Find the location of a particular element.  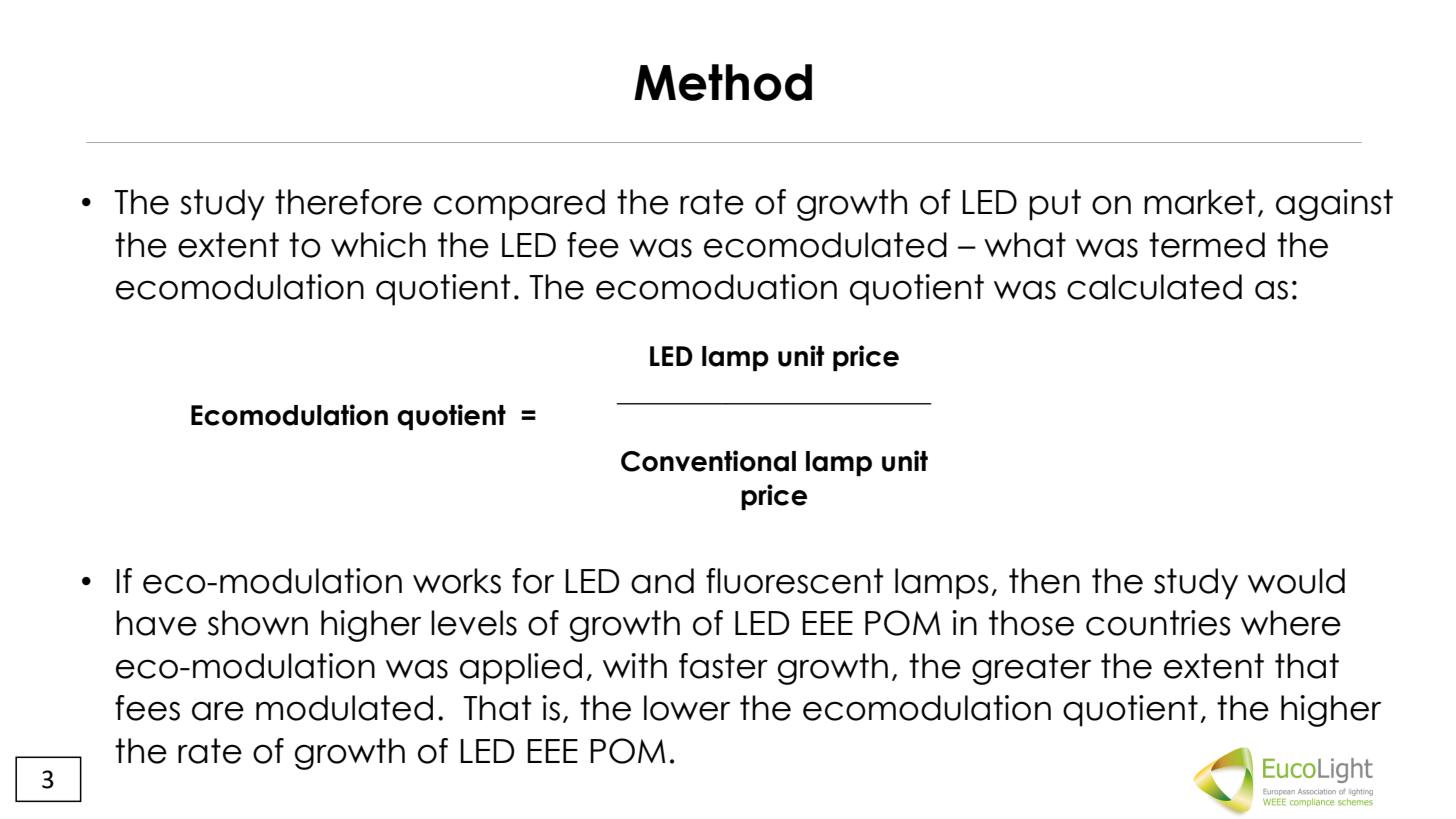

Conventional is located at coordinates (708, 461).
